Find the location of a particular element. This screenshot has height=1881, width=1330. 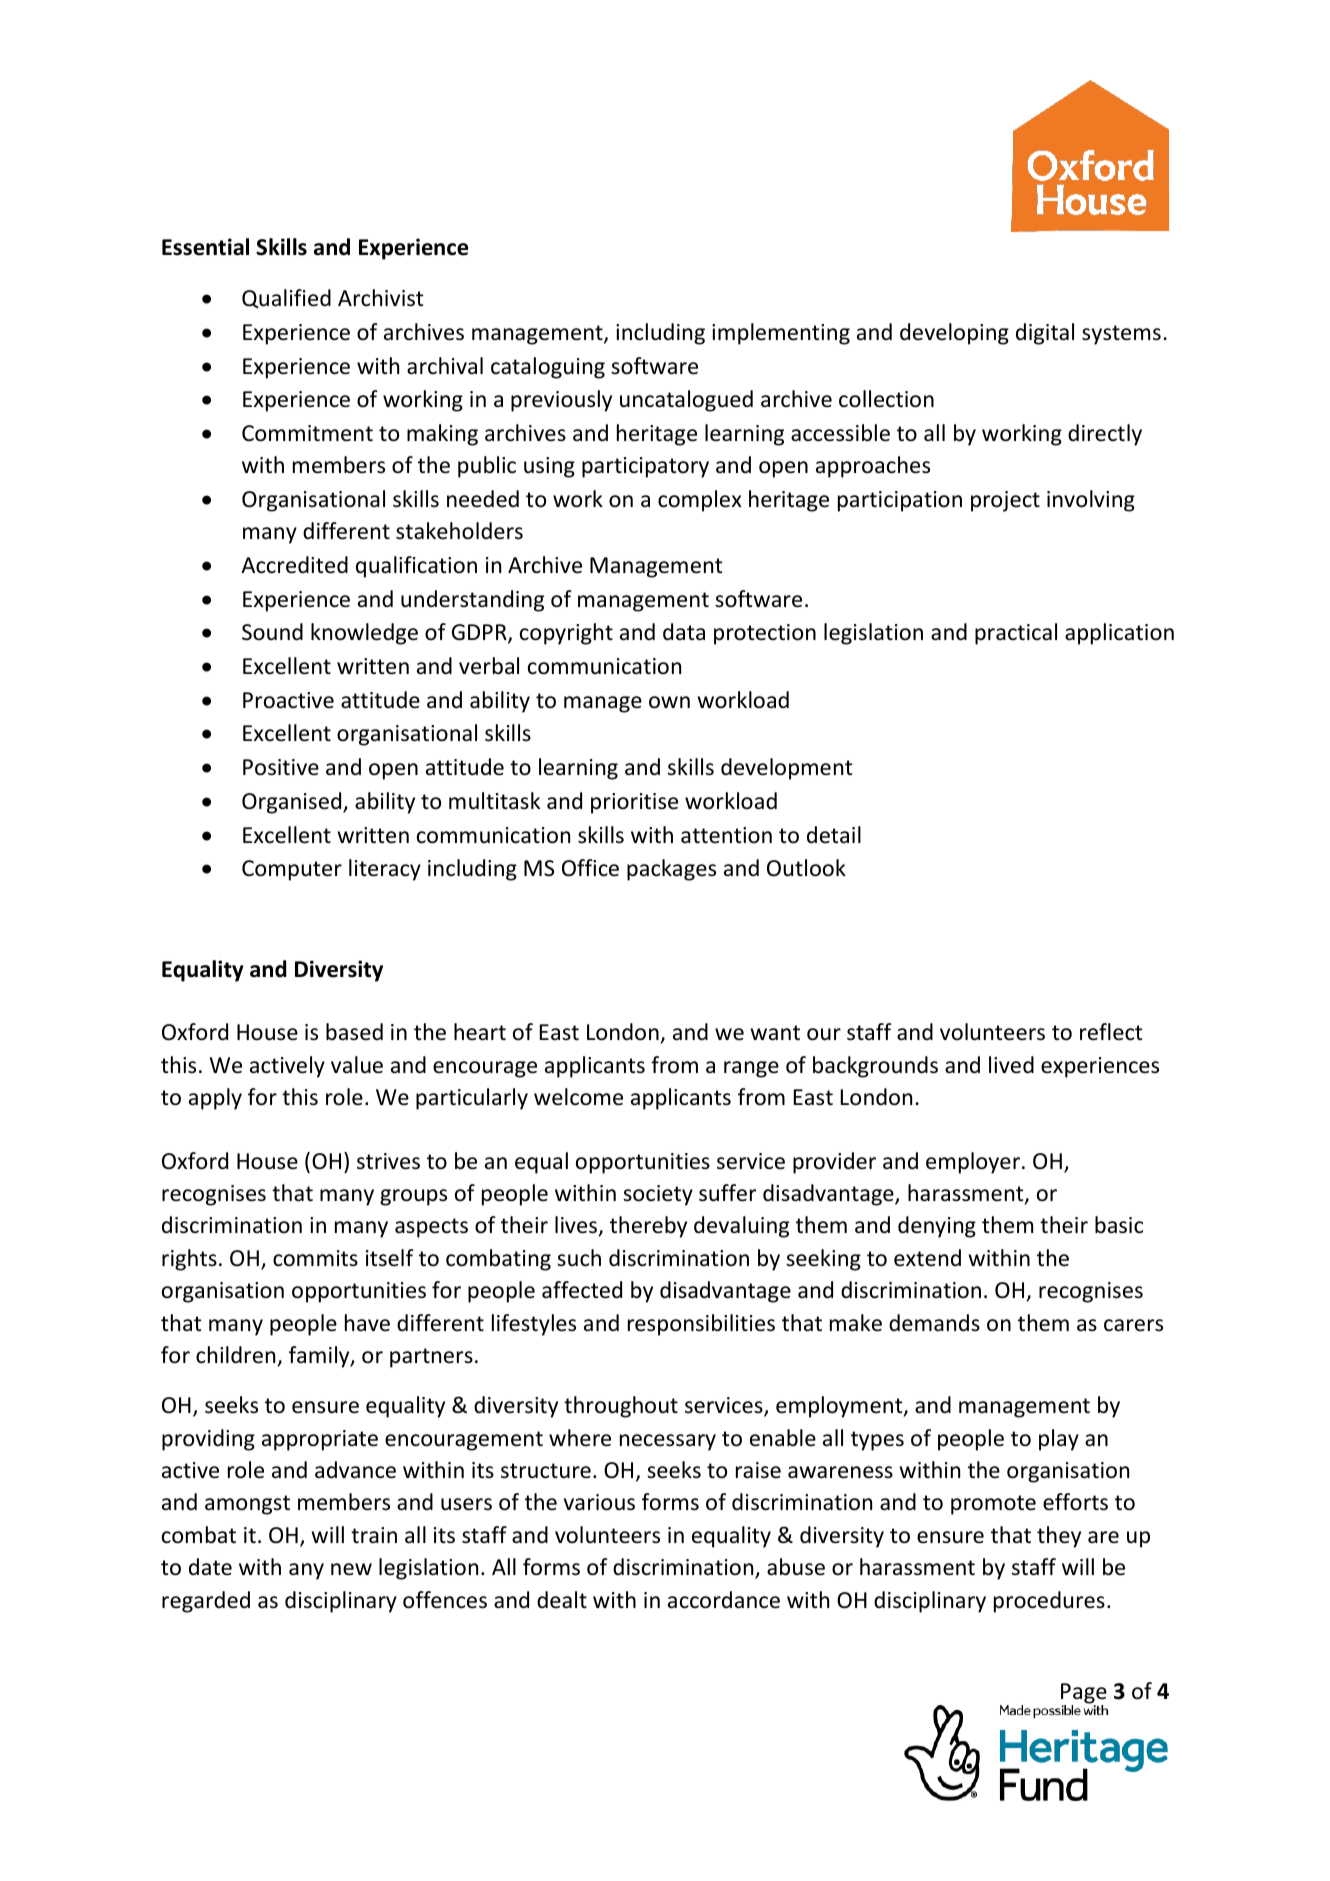

play is located at coordinates (1059, 1440).
